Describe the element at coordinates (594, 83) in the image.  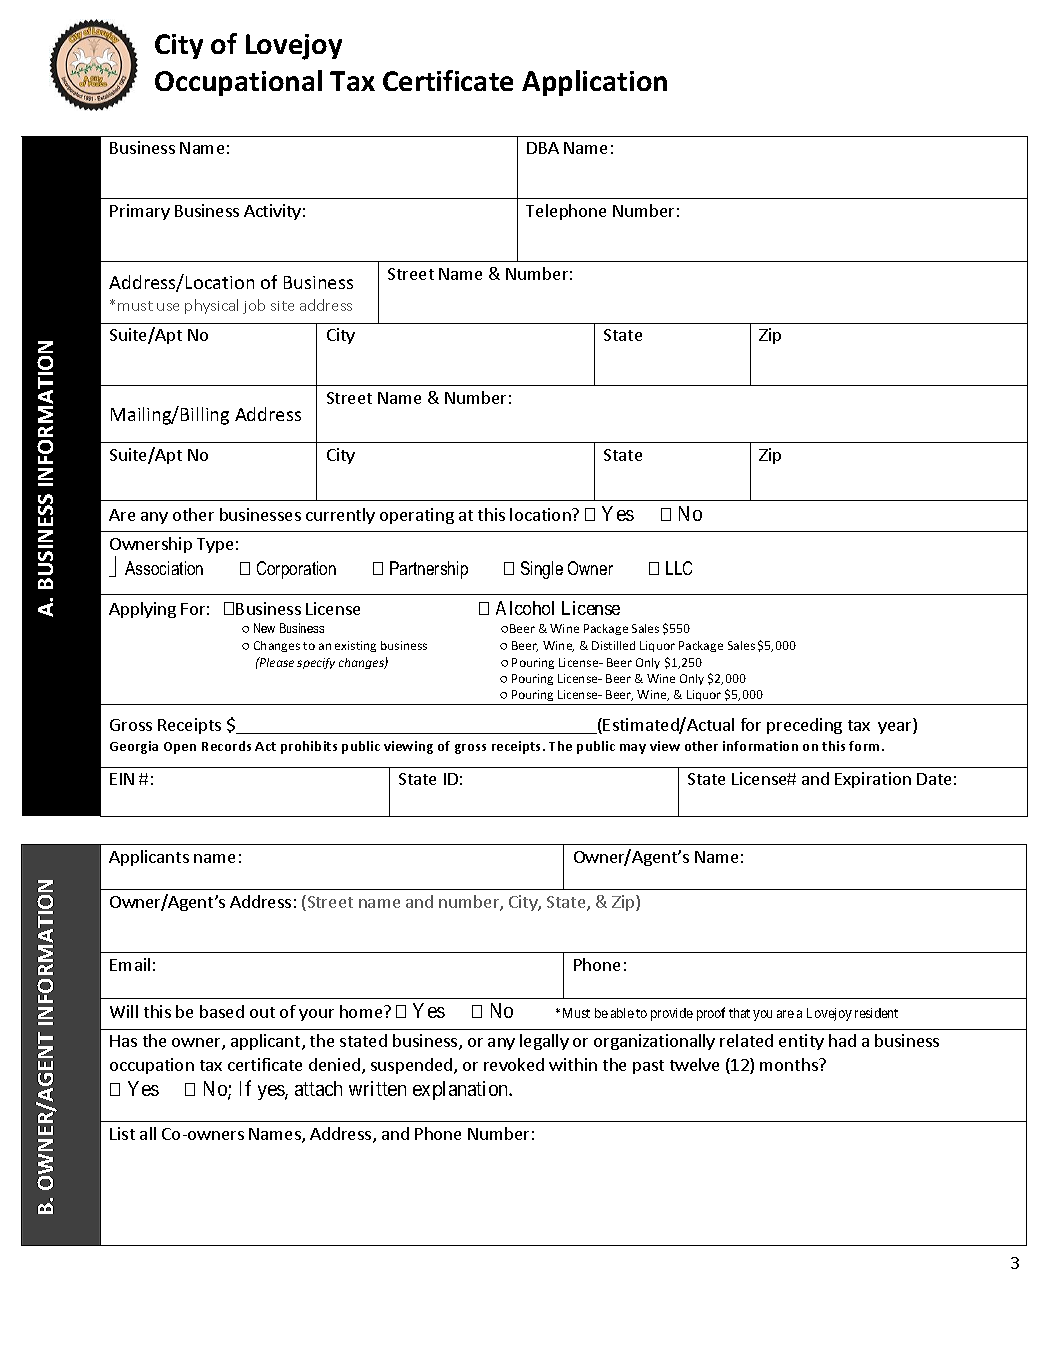
I see `Application` at that location.
